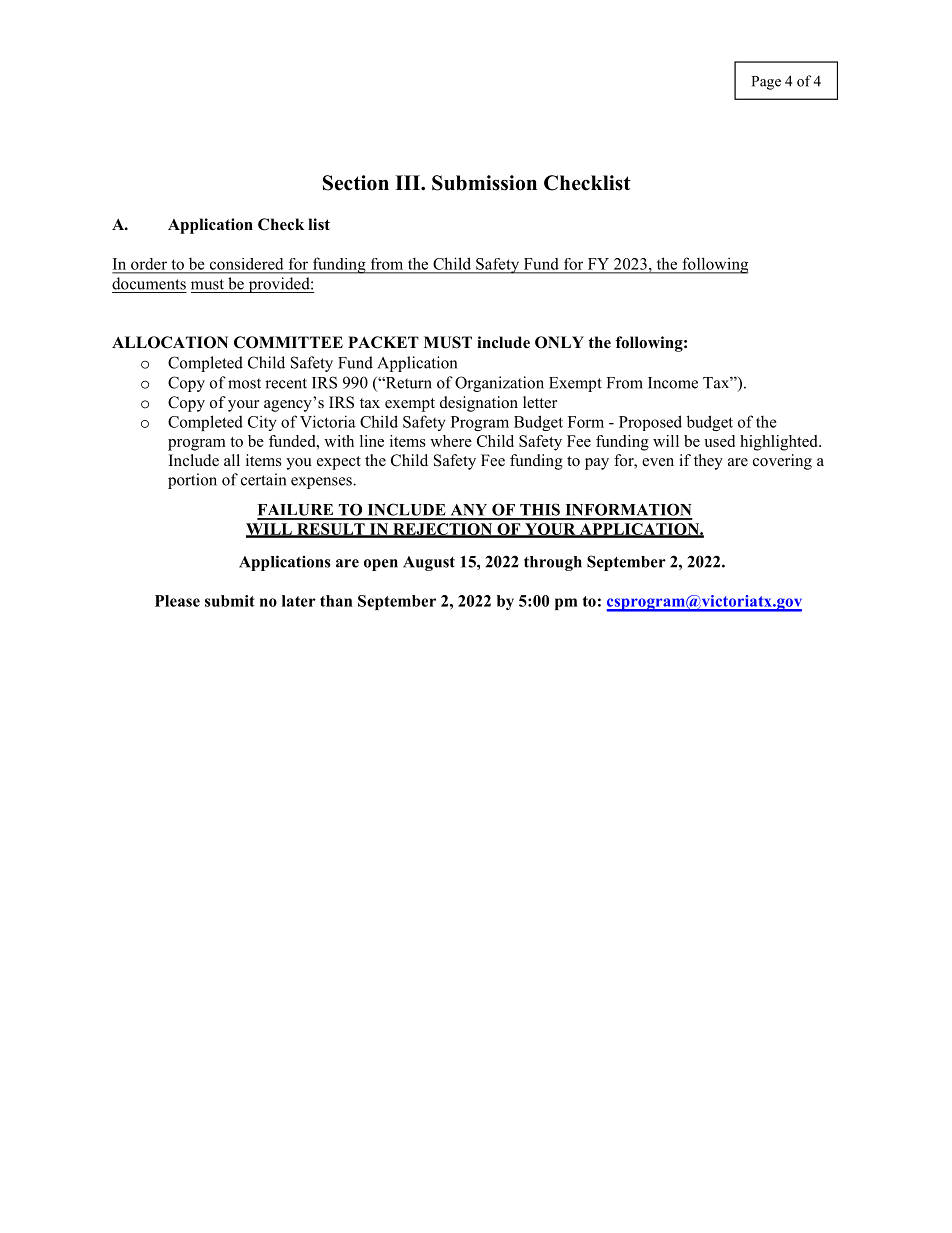 This screenshot has height=1233, width=952. I want to click on Submission, so click(484, 183).
